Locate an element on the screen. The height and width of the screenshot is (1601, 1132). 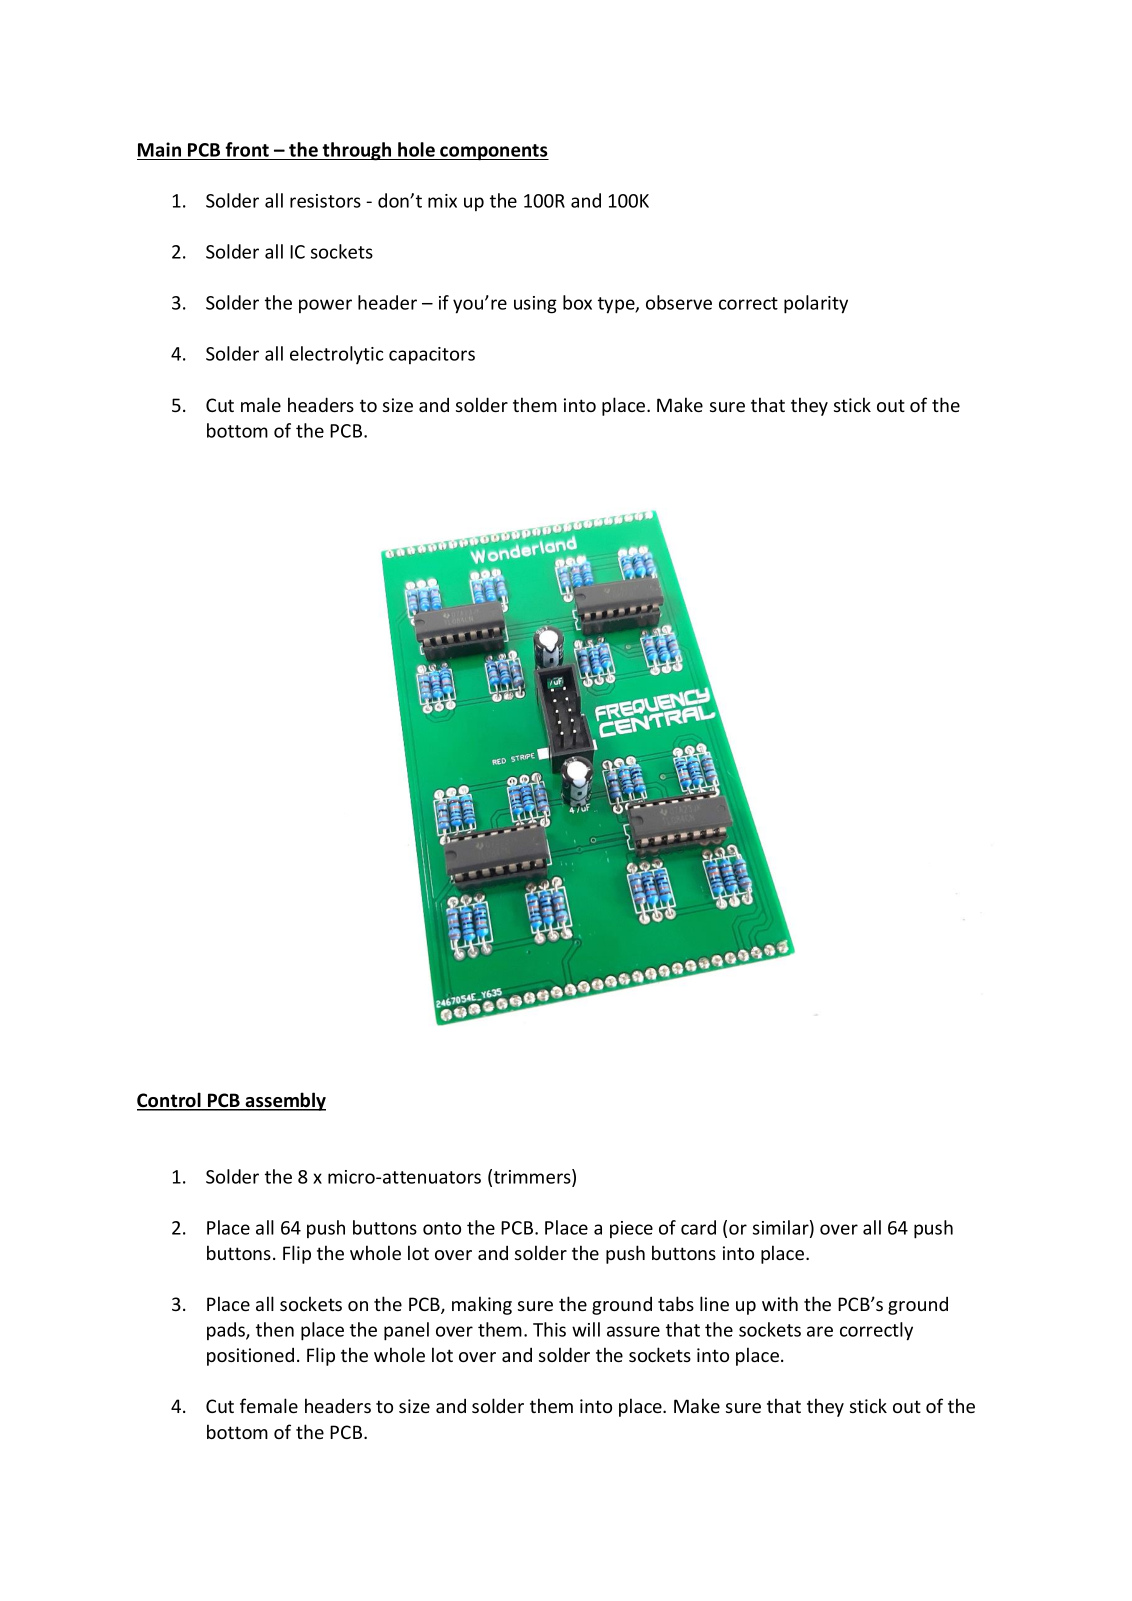
observe is located at coordinates (679, 302).
